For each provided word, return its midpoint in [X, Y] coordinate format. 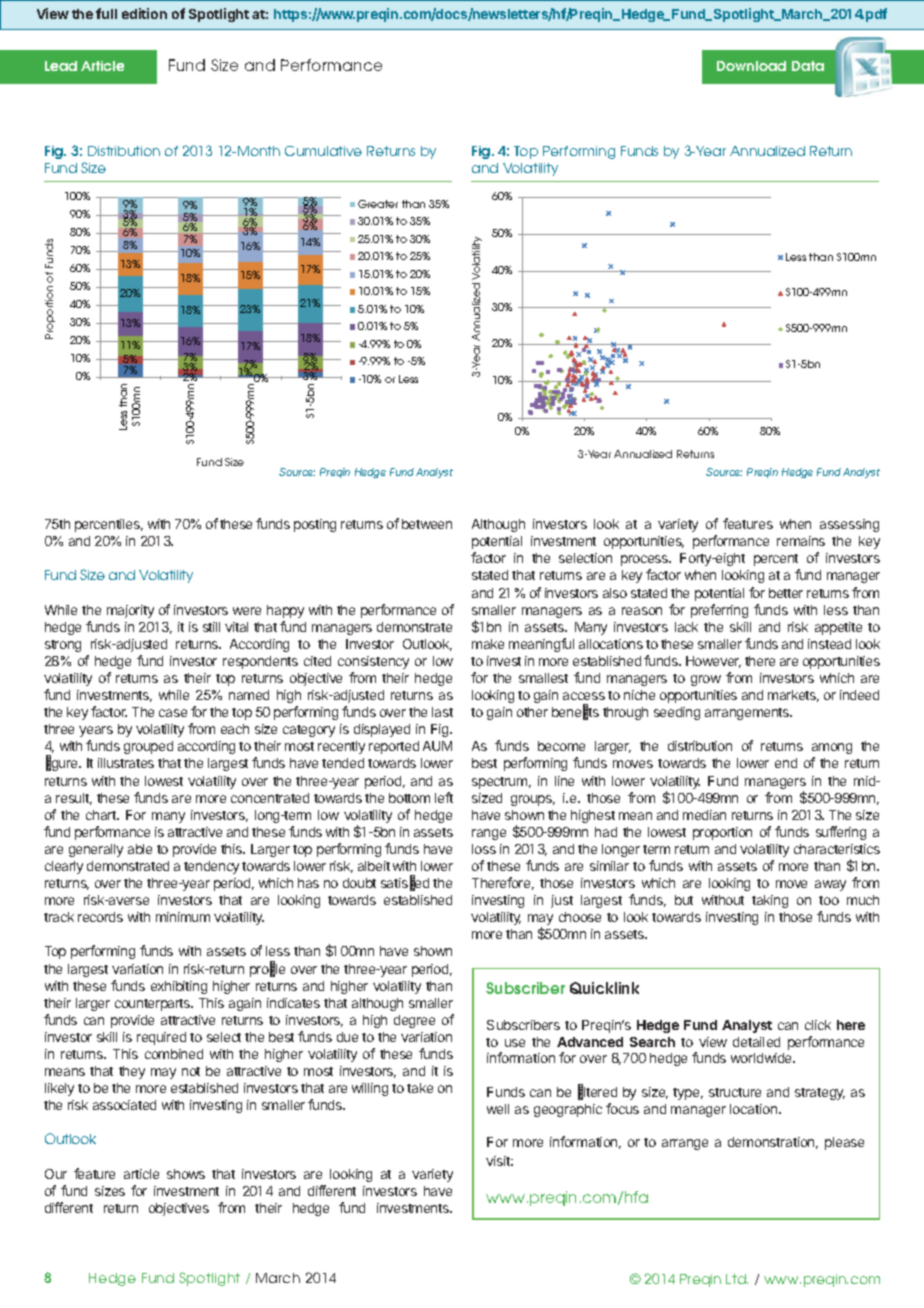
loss [484, 849]
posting [315, 525]
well [498, 1109]
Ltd [737, 1279]
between [427, 524]
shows [186, 1174]
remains [801, 541]
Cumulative [323, 151]
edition [144, 13]
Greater [378, 204]
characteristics [837, 849]
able [140, 849]
